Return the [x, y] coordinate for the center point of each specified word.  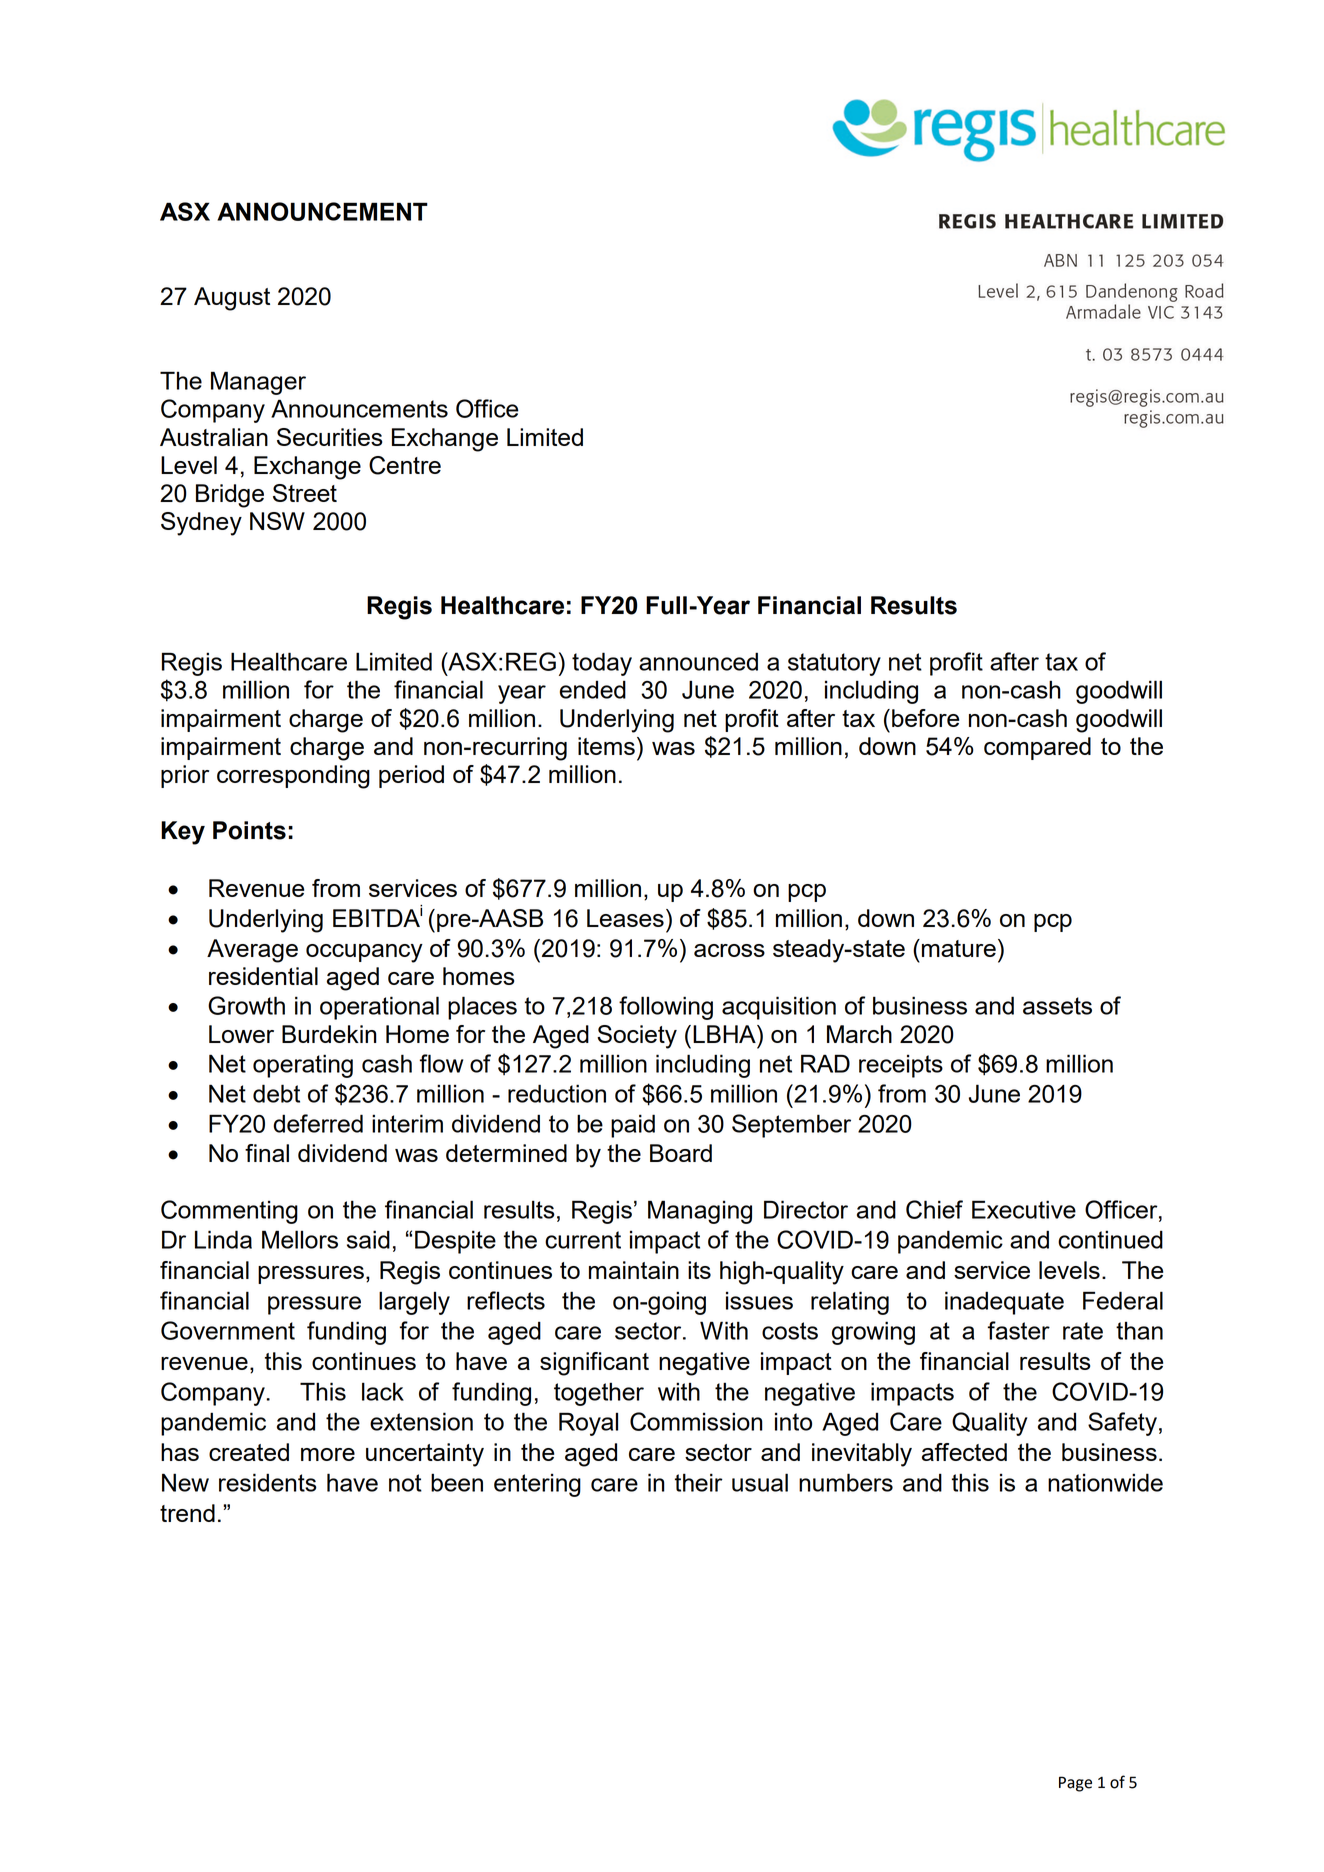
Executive [1024, 1209]
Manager [258, 383]
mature [959, 948]
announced [698, 661]
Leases [625, 918]
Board [681, 1153]
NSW [277, 521]
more [328, 1454]
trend [187, 1513]
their [699, 1482]
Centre [405, 465]
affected [964, 1452]
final [267, 1153]
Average [252, 951]
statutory [834, 664]
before [925, 718]
